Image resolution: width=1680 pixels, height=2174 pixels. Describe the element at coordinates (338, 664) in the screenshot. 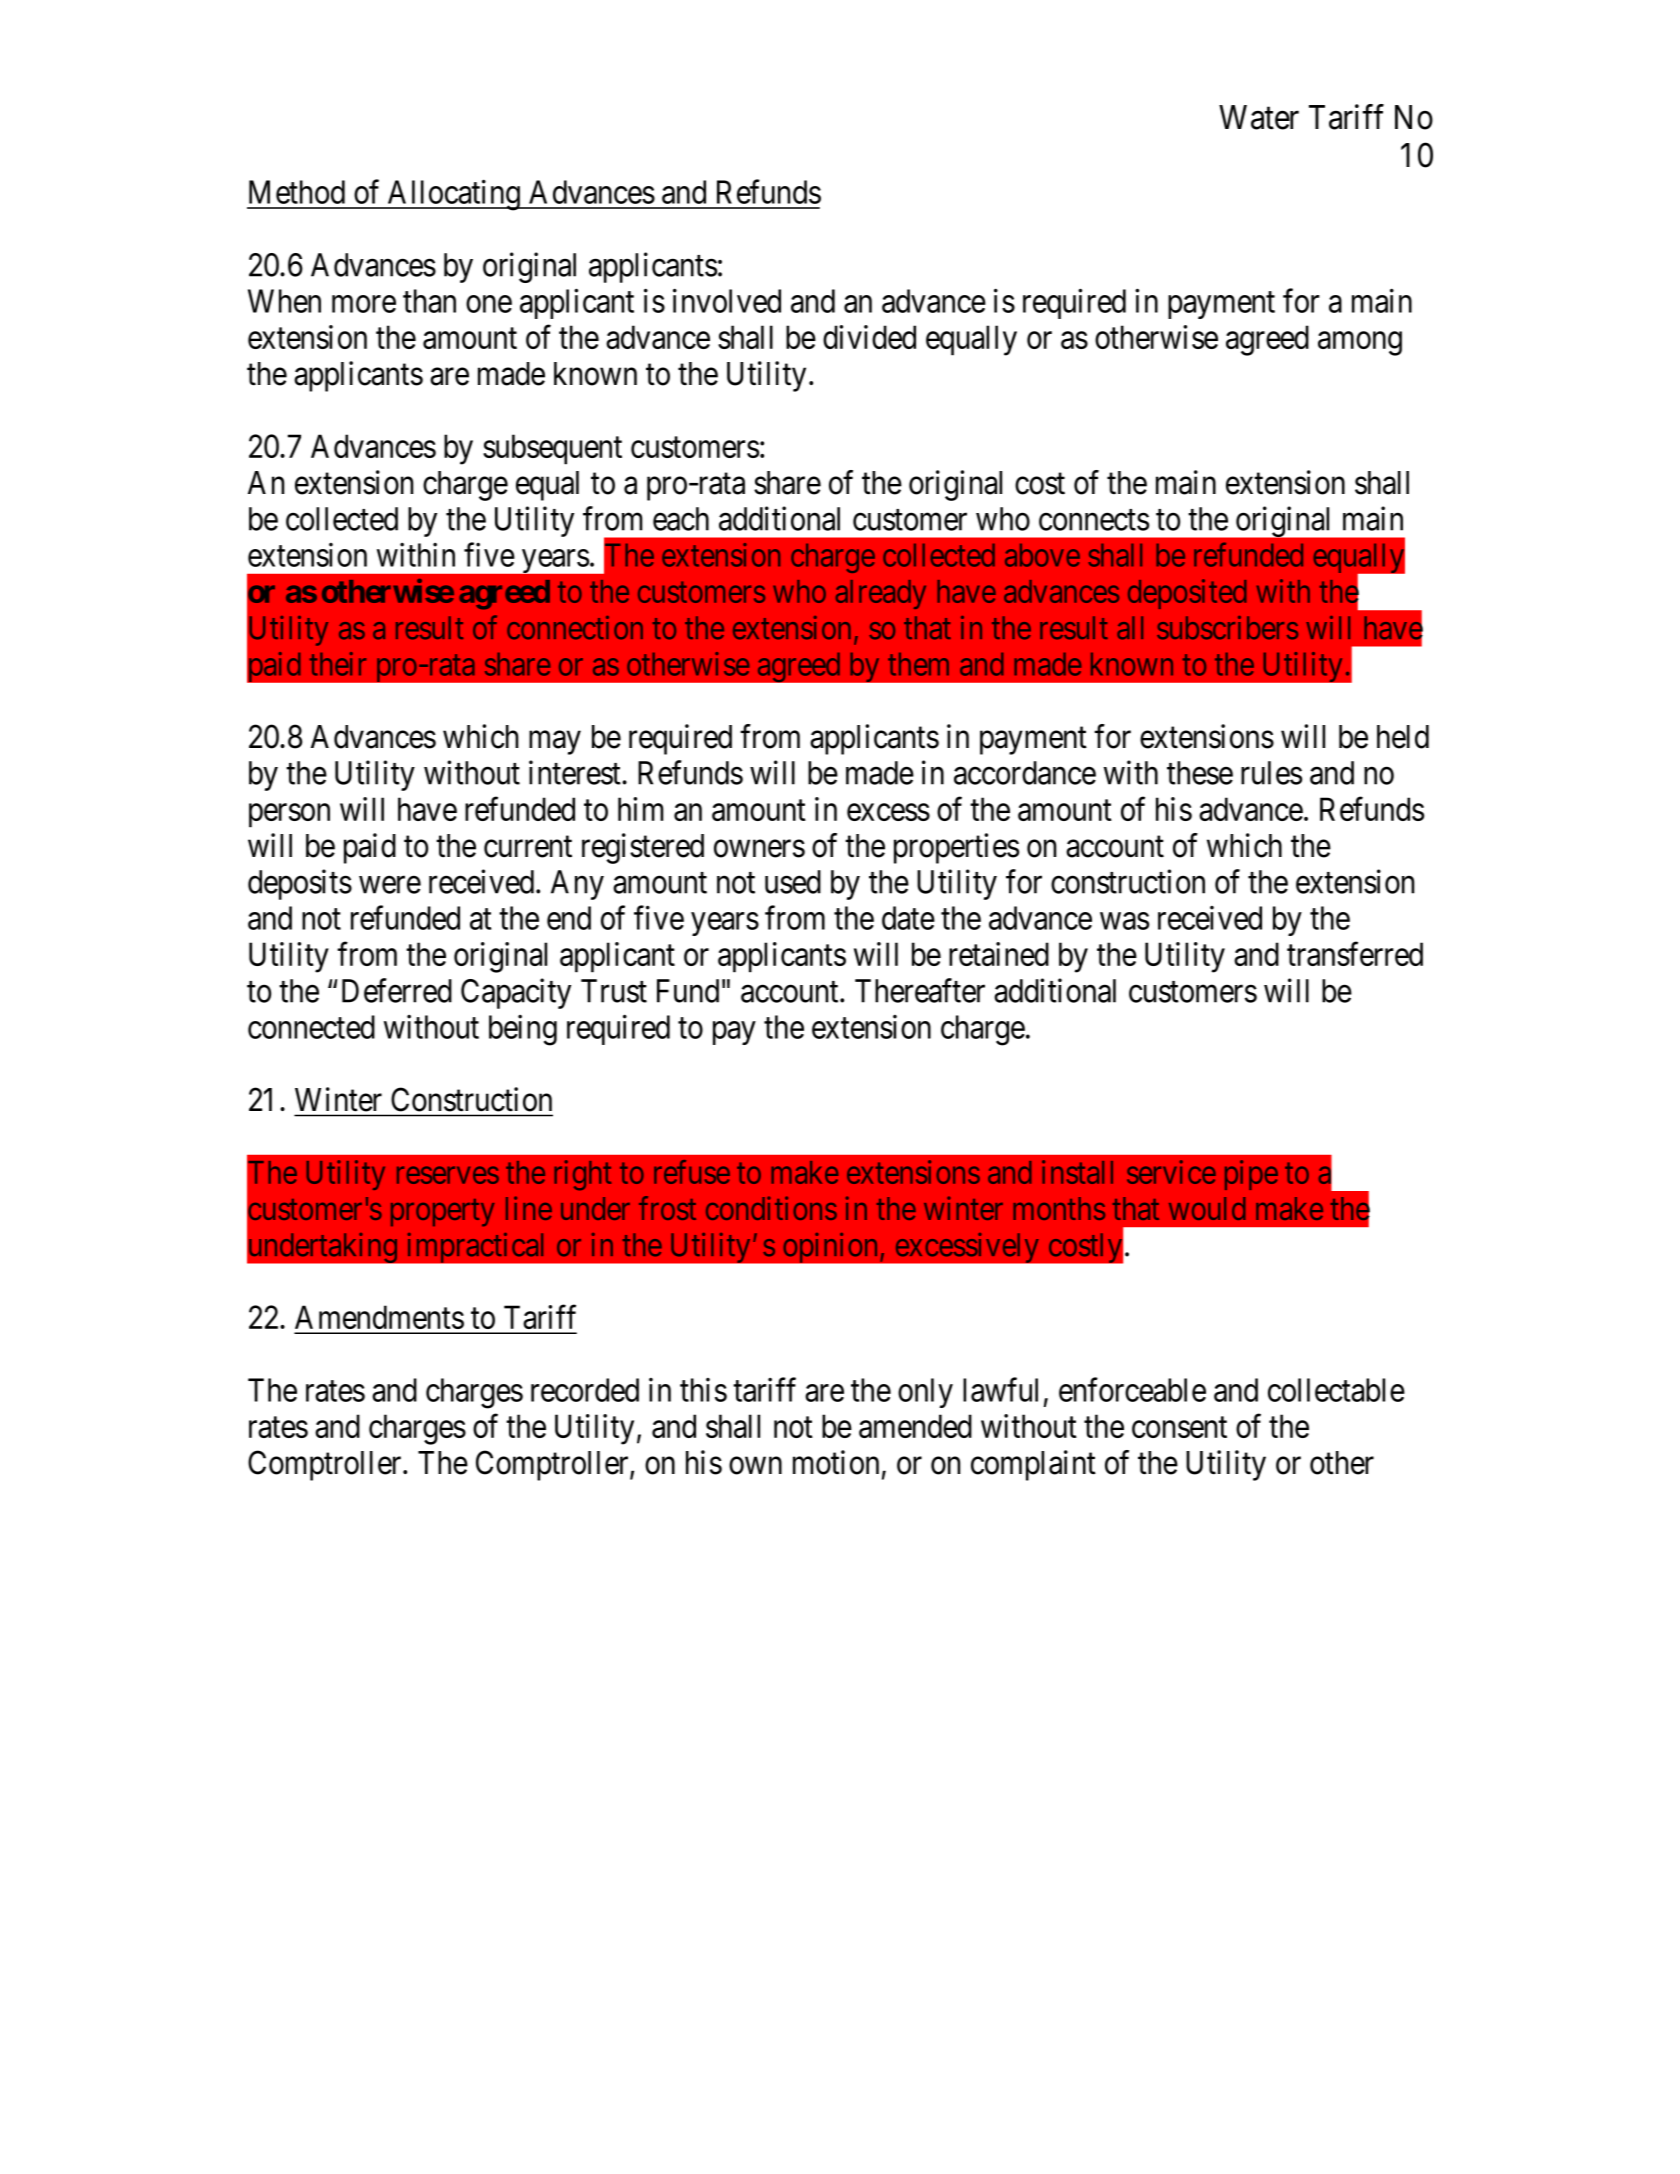

I see `their` at that location.
